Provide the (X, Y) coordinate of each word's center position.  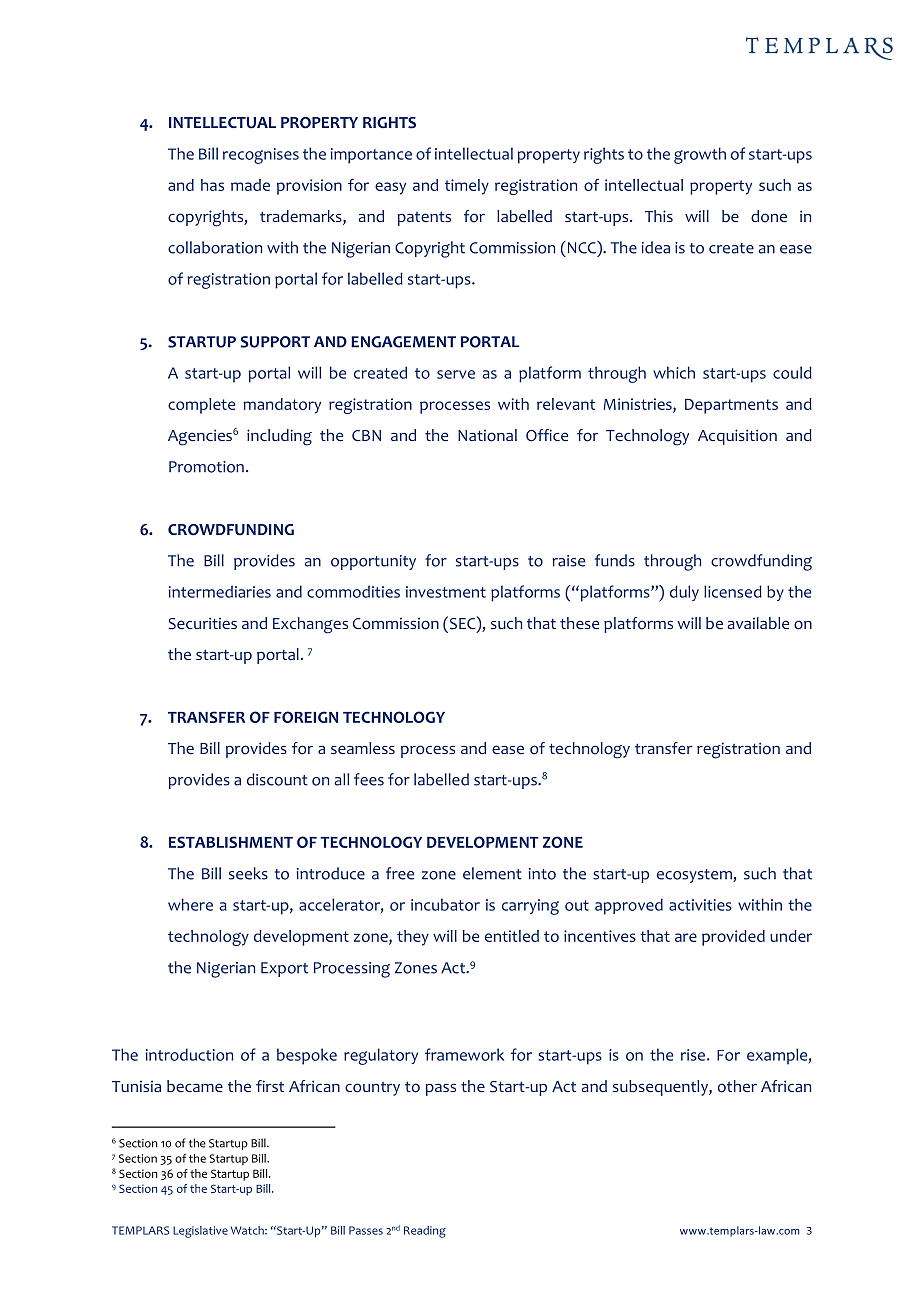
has (212, 185)
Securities (202, 623)
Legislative (200, 1232)
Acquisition (737, 437)
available (758, 623)
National (487, 435)
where (190, 904)
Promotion (206, 467)
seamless (363, 748)
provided (733, 938)
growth (700, 155)
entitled (512, 936)
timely (467, 187)
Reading (425, 1232)
